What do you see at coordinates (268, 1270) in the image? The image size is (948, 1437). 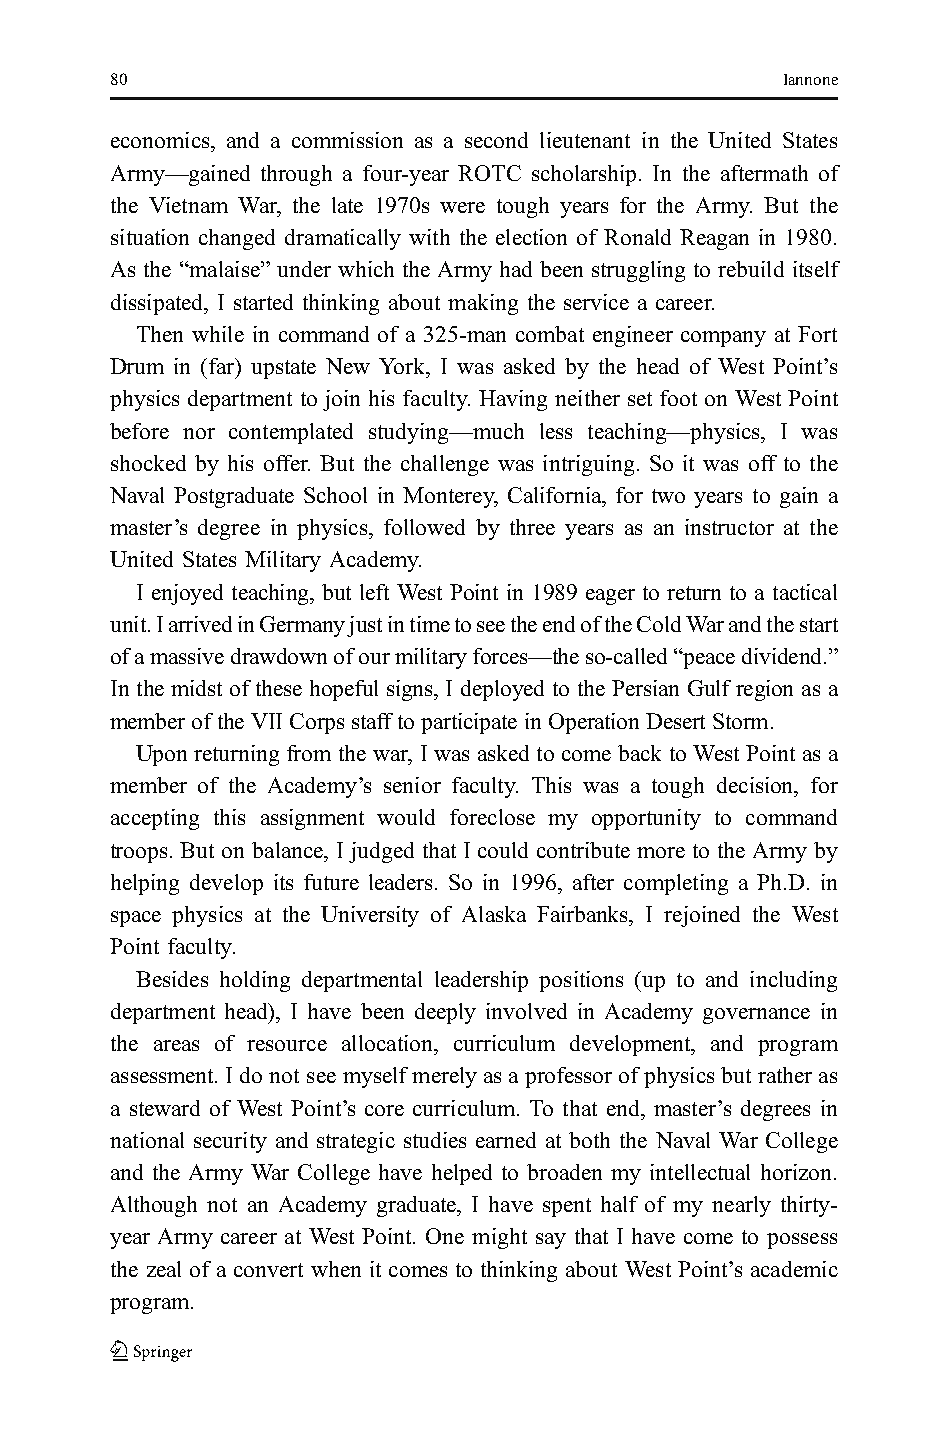 I see `convert` at bounding box center [268, 1270].
